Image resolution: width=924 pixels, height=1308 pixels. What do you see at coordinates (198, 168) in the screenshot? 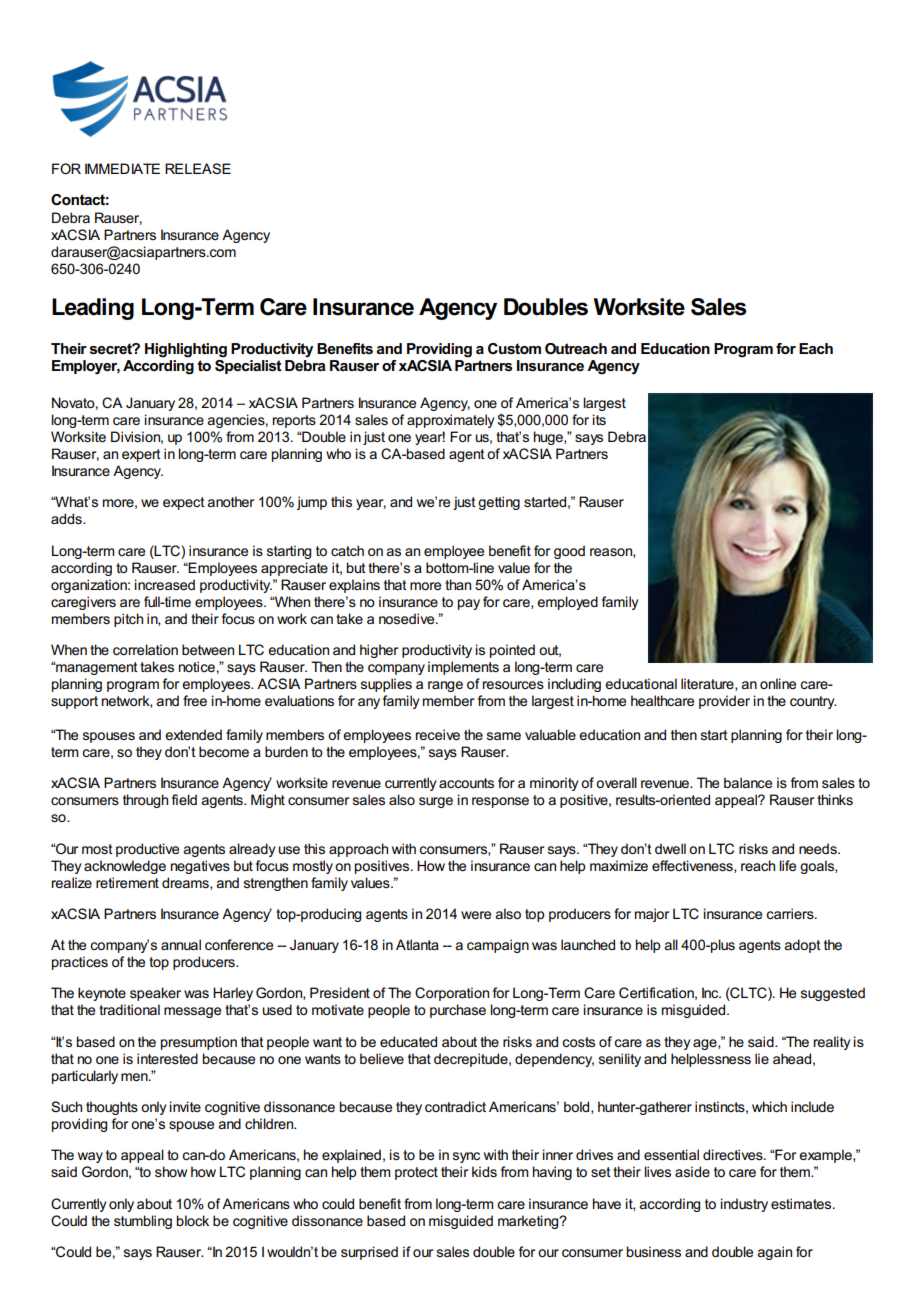
I see `RELEASE` at bounding box center [198, 168].
